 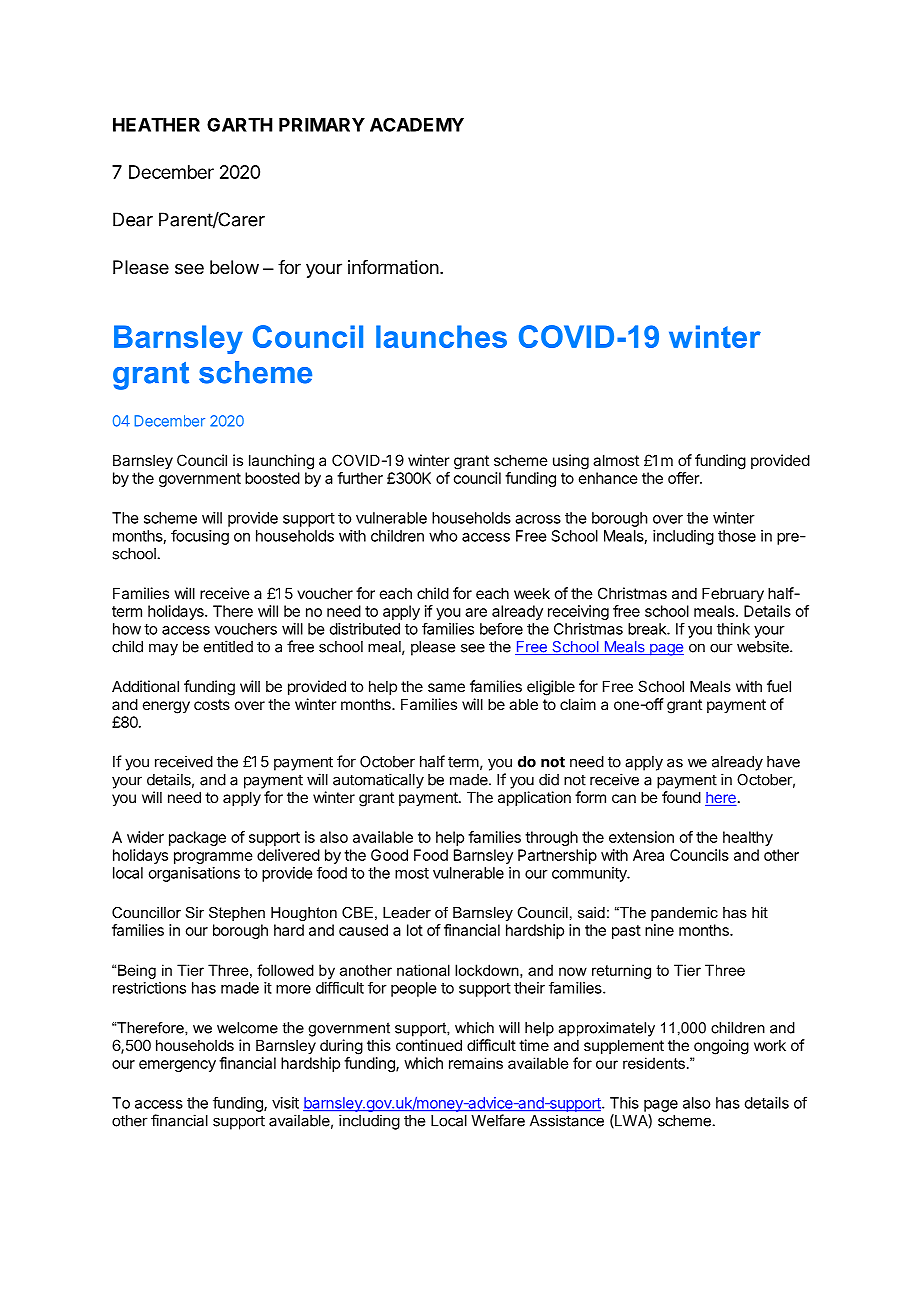 What do you see at coordinates (197, 838) in the screenshot?
I see `package` at bounding box center [197, 838].
